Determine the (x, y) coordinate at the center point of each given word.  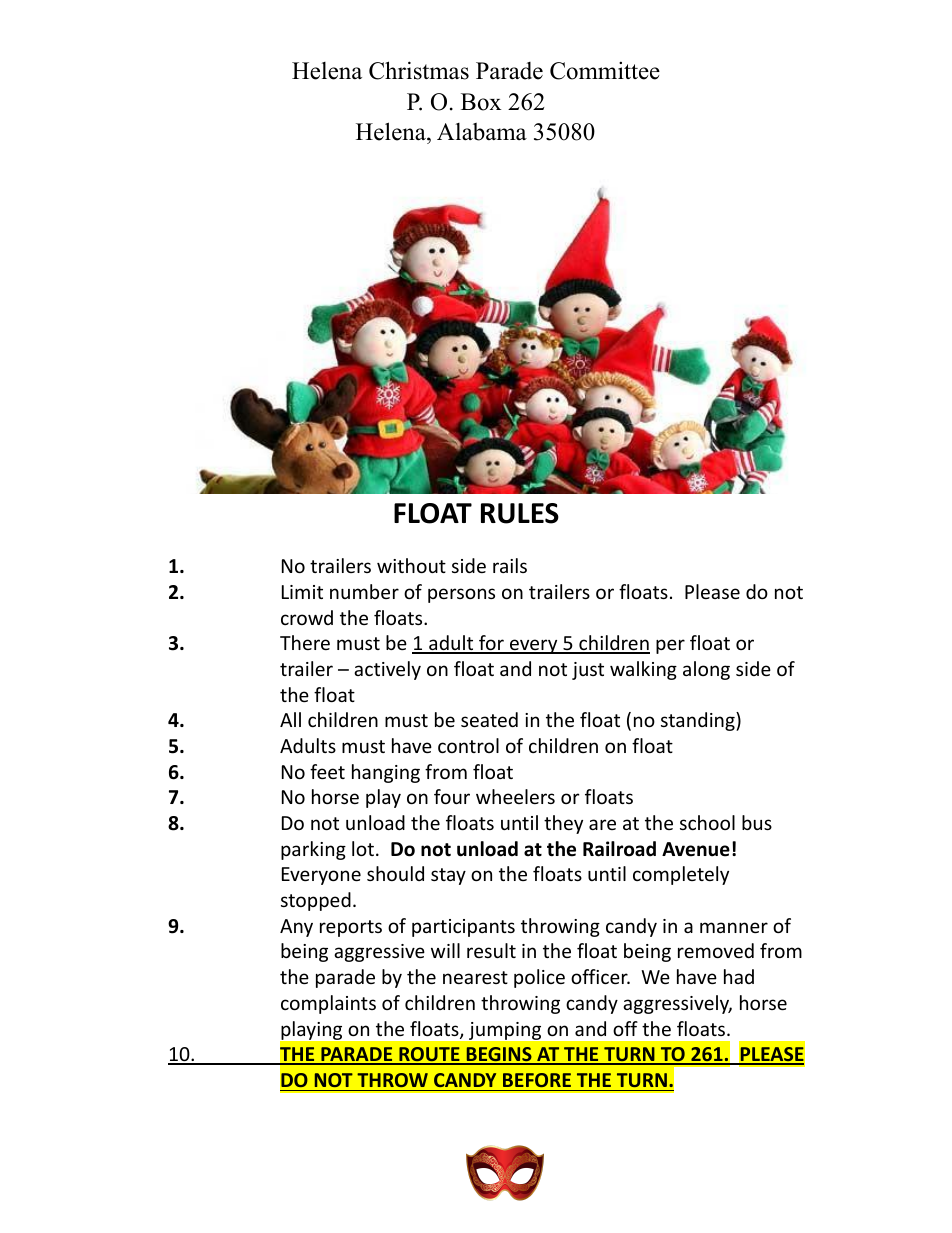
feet (327, 771)
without (411, 565)
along (706, 670)
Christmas (419, 70)
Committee (605, 70)
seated (489, 719)
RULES (520, 513)
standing (699, 721)
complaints (328, 1004)
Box (481, 102)
